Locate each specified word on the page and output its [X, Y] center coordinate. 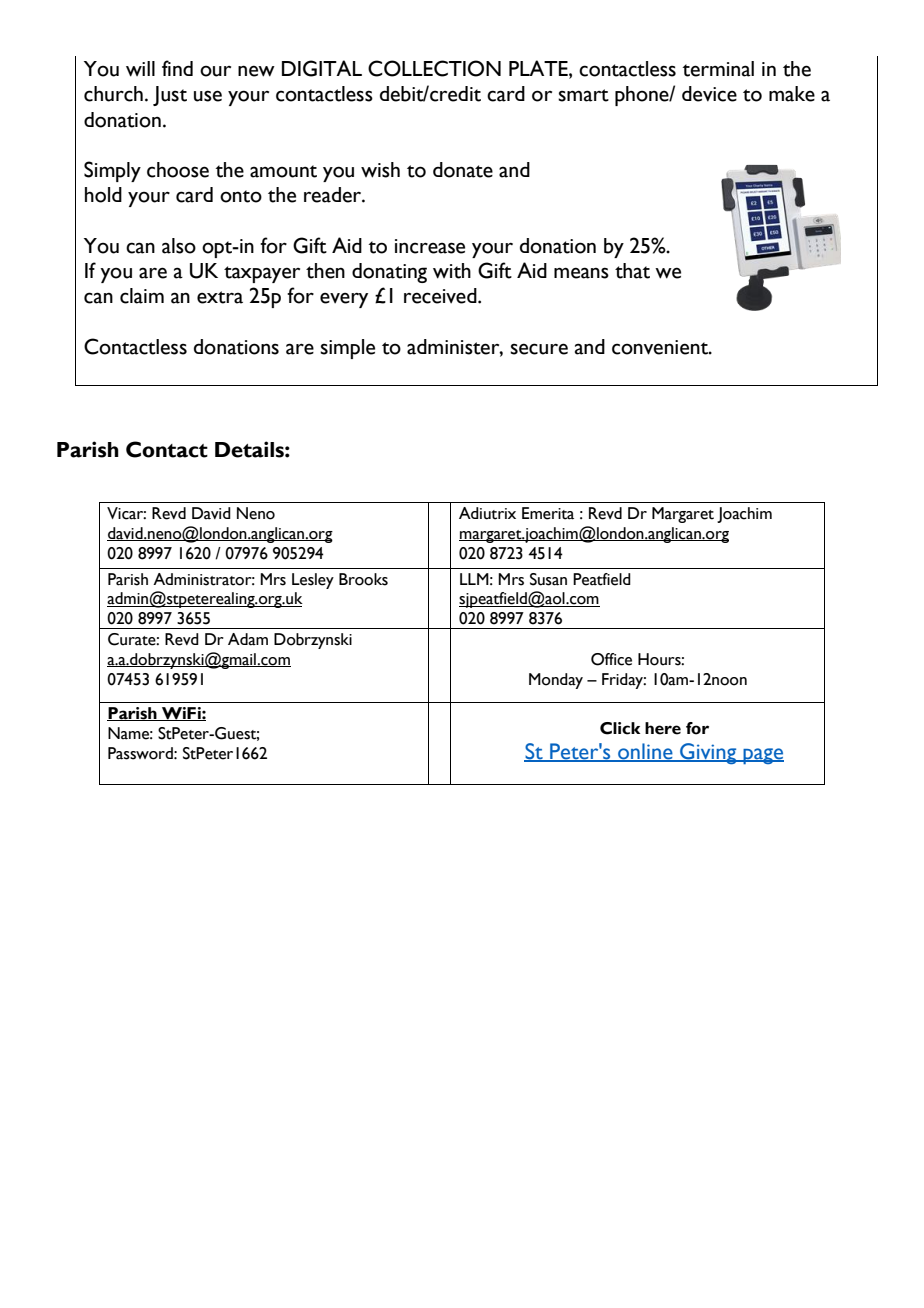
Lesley [313, 581]
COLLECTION [434, 68]
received [441, 296]
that [632, 271]
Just [170, 96]
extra [220, 297]
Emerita [548, 513]
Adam [248, 639]
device [709, 94]
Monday [556, 681]
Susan [548, 579]
